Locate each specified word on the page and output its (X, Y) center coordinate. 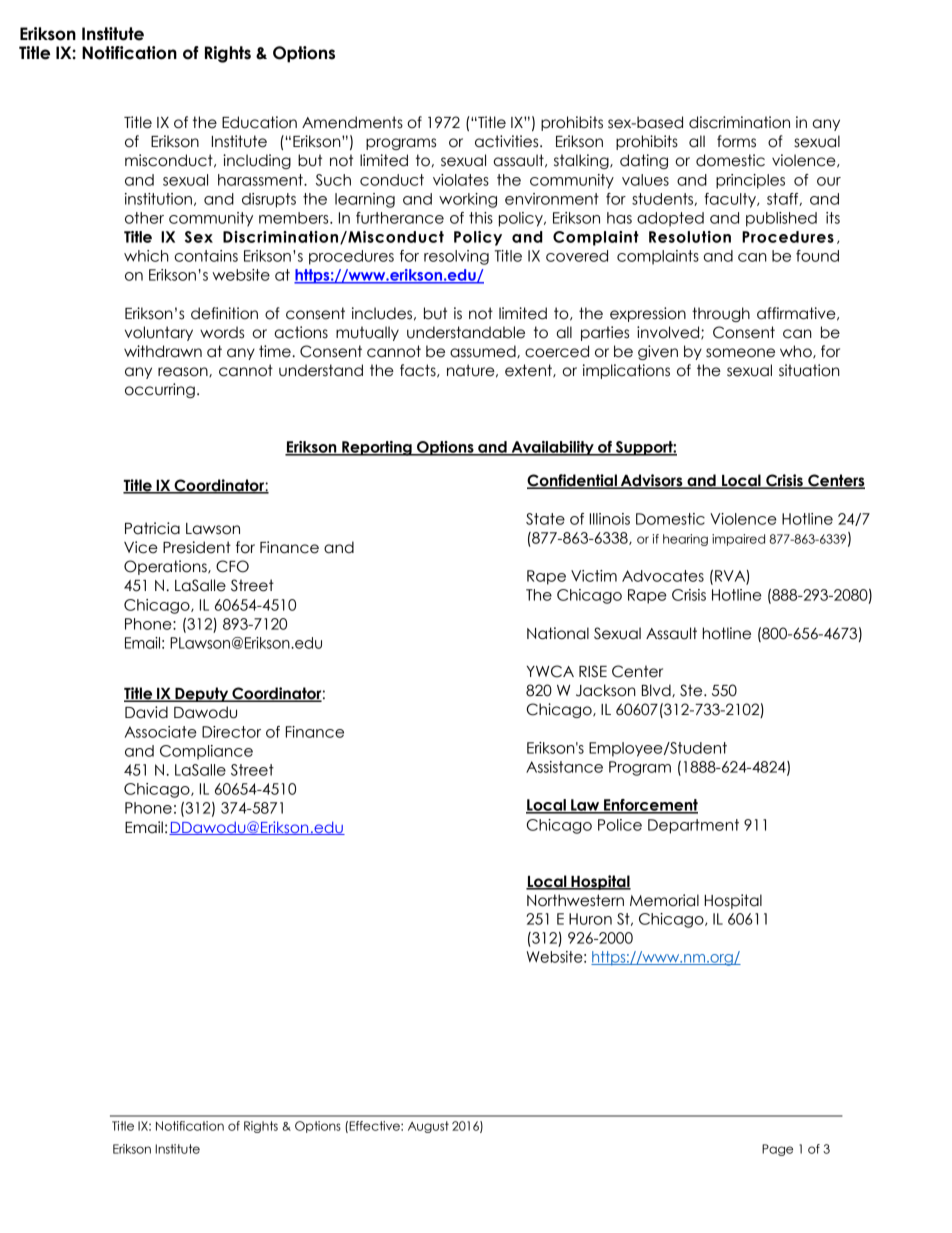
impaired (738, 540)
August (428, 1127)
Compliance (206, 752)
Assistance (564, 767)
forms (736, 141)
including (257, 161)
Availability (552, 448)
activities (508, 141)
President (197, 547)
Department (693, 826)
